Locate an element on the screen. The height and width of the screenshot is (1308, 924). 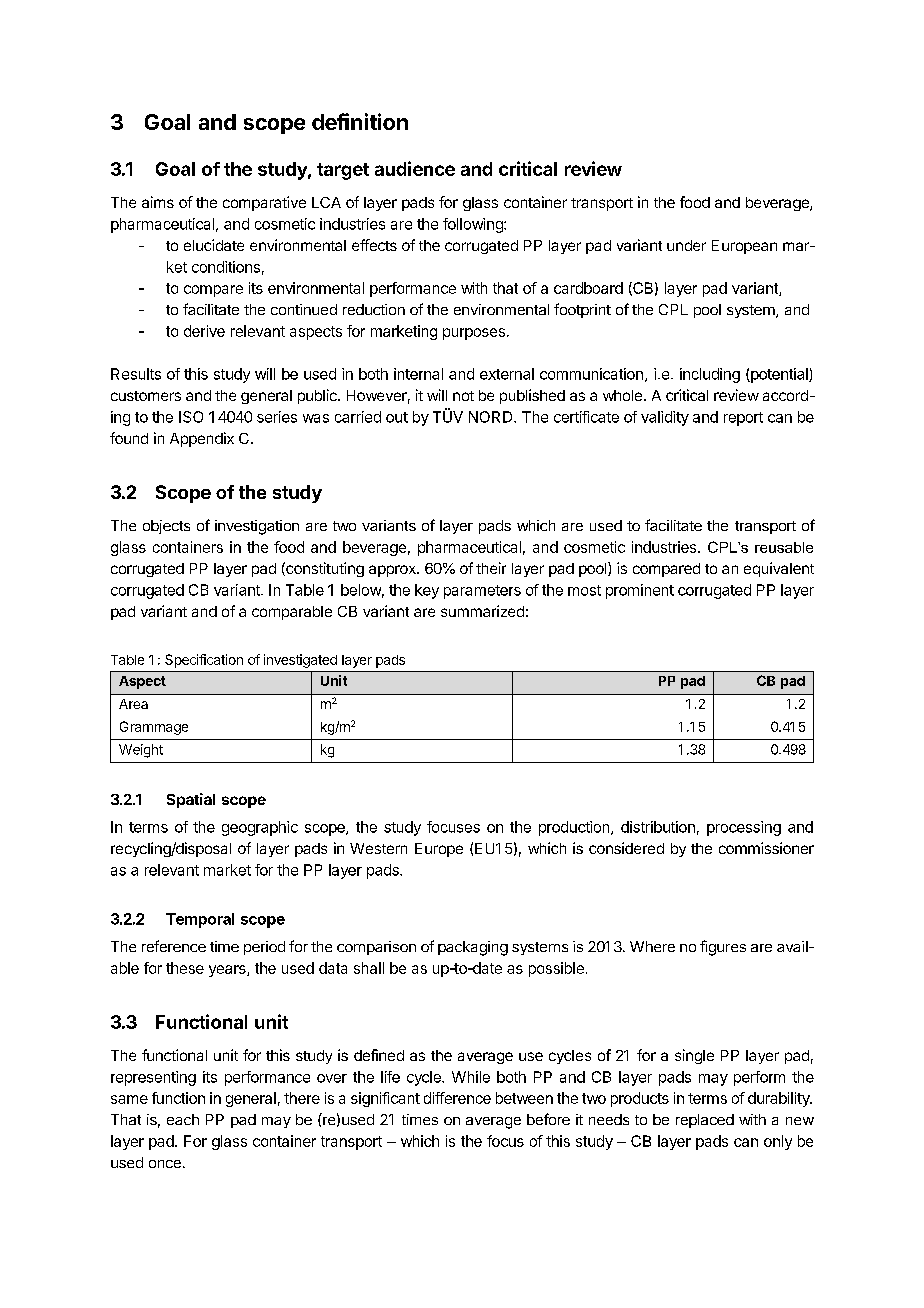
aims is located at coordinates (158, 202).
